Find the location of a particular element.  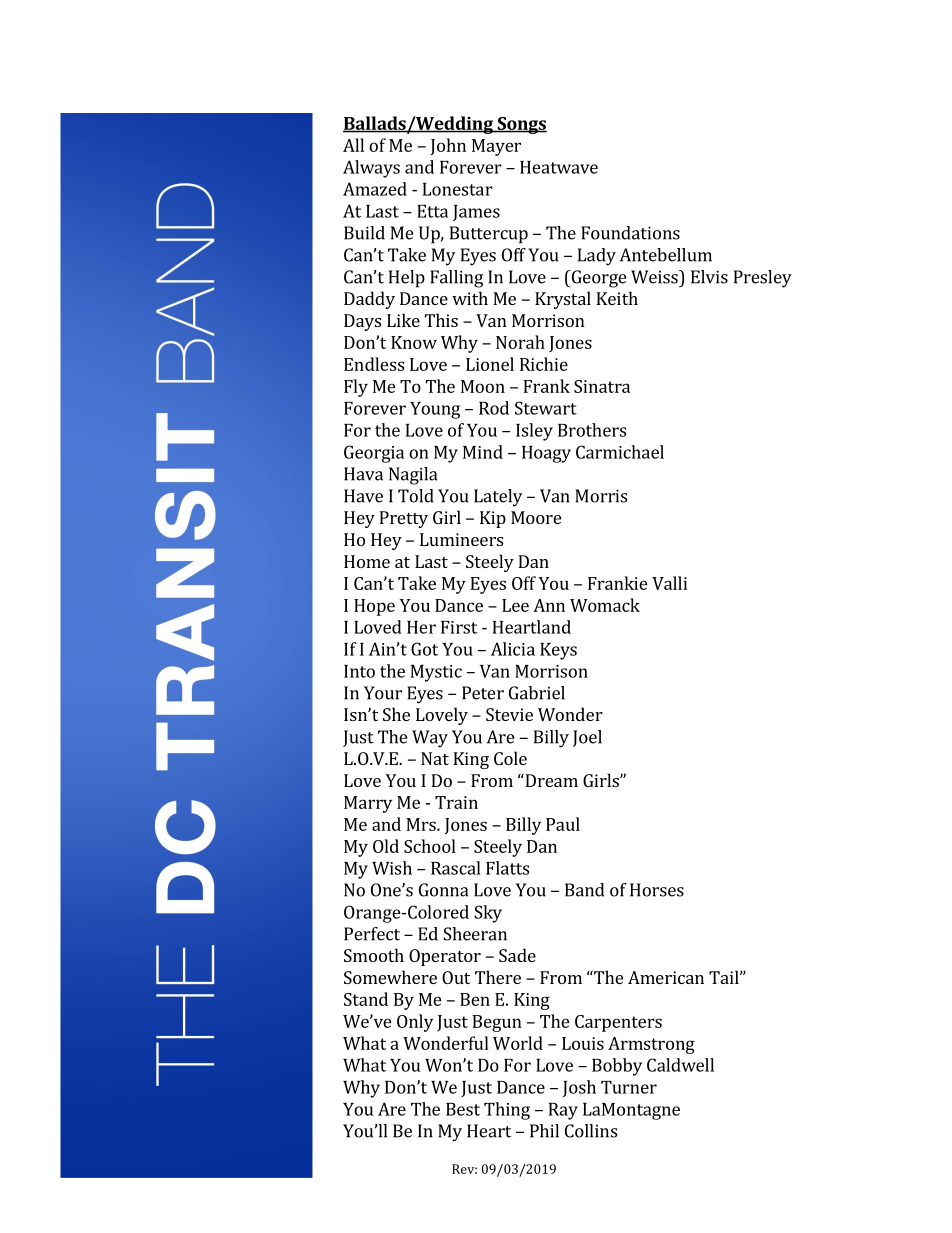

Antebellum is located at coordinates (666, 255).
